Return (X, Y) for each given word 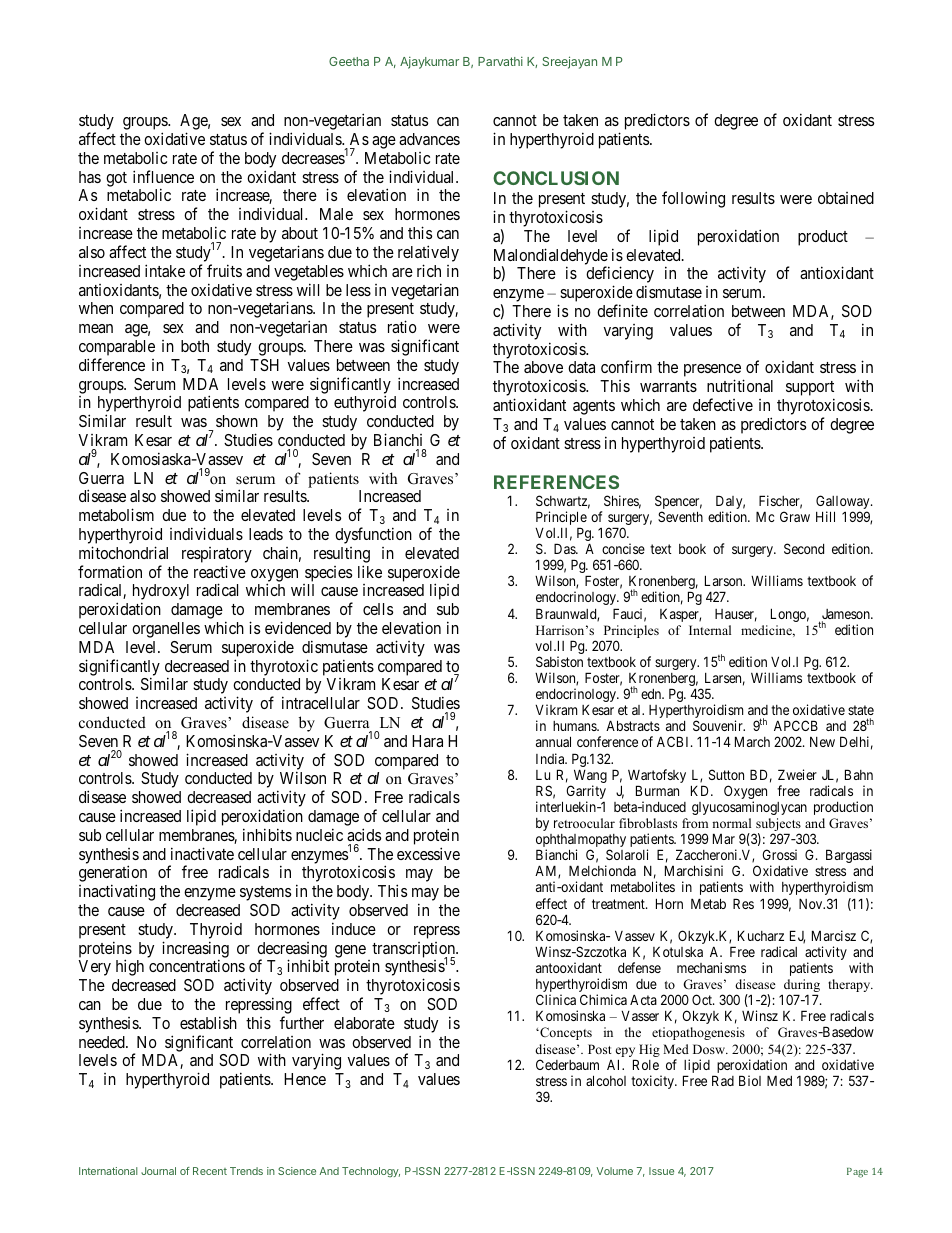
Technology (371, 1172)
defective (723, 404)
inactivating (117, 892)
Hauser (736, 615)
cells (378, 609)
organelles (166, 630)
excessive (428, 853)
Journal (158, 1171)
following (693, 199)
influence (163, 176)
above (543, 367)
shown (237, 421)
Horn (669, 903)
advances (429, 139)
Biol (750, 1080)
